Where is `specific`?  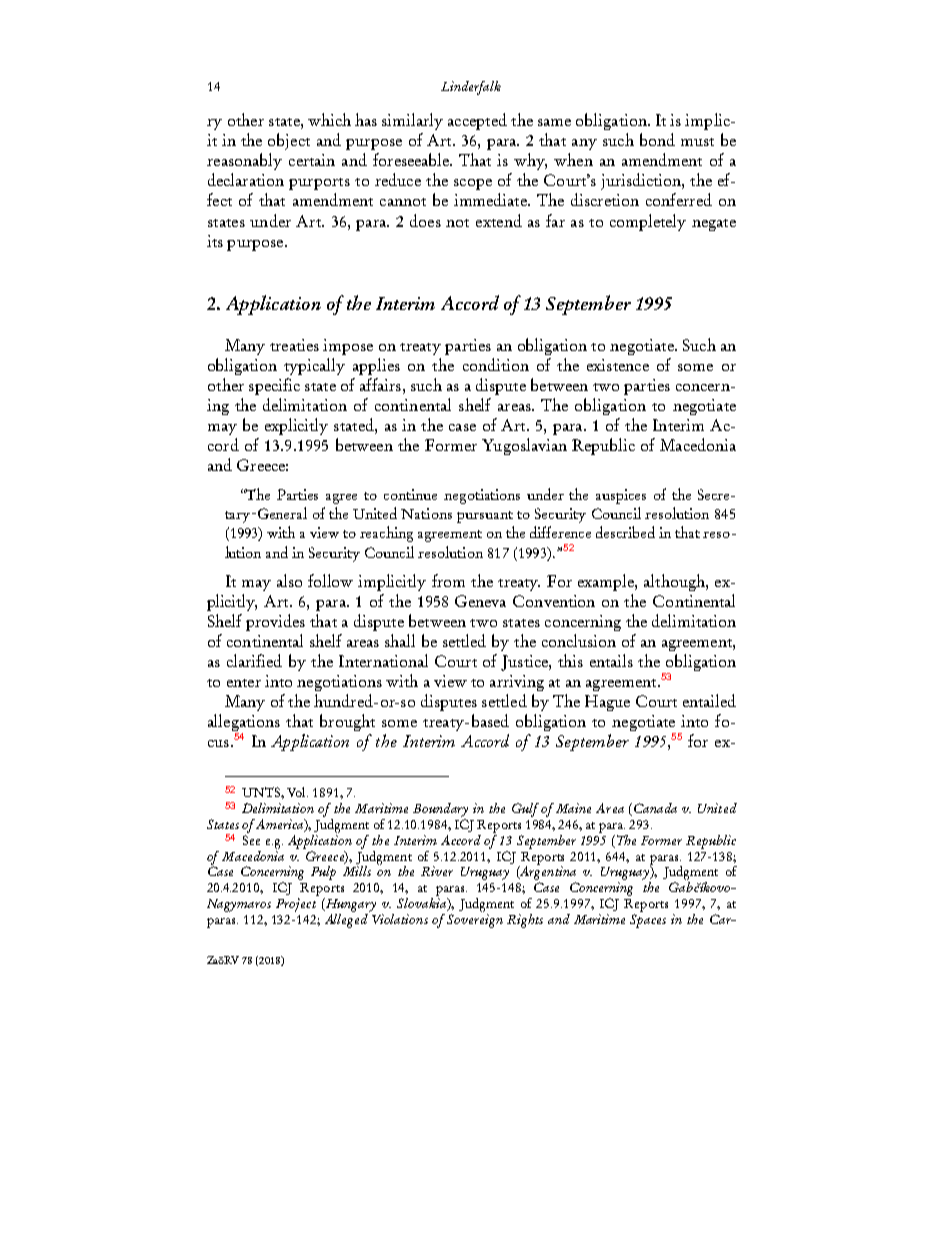 specific is located at coordinates (274, 386).
